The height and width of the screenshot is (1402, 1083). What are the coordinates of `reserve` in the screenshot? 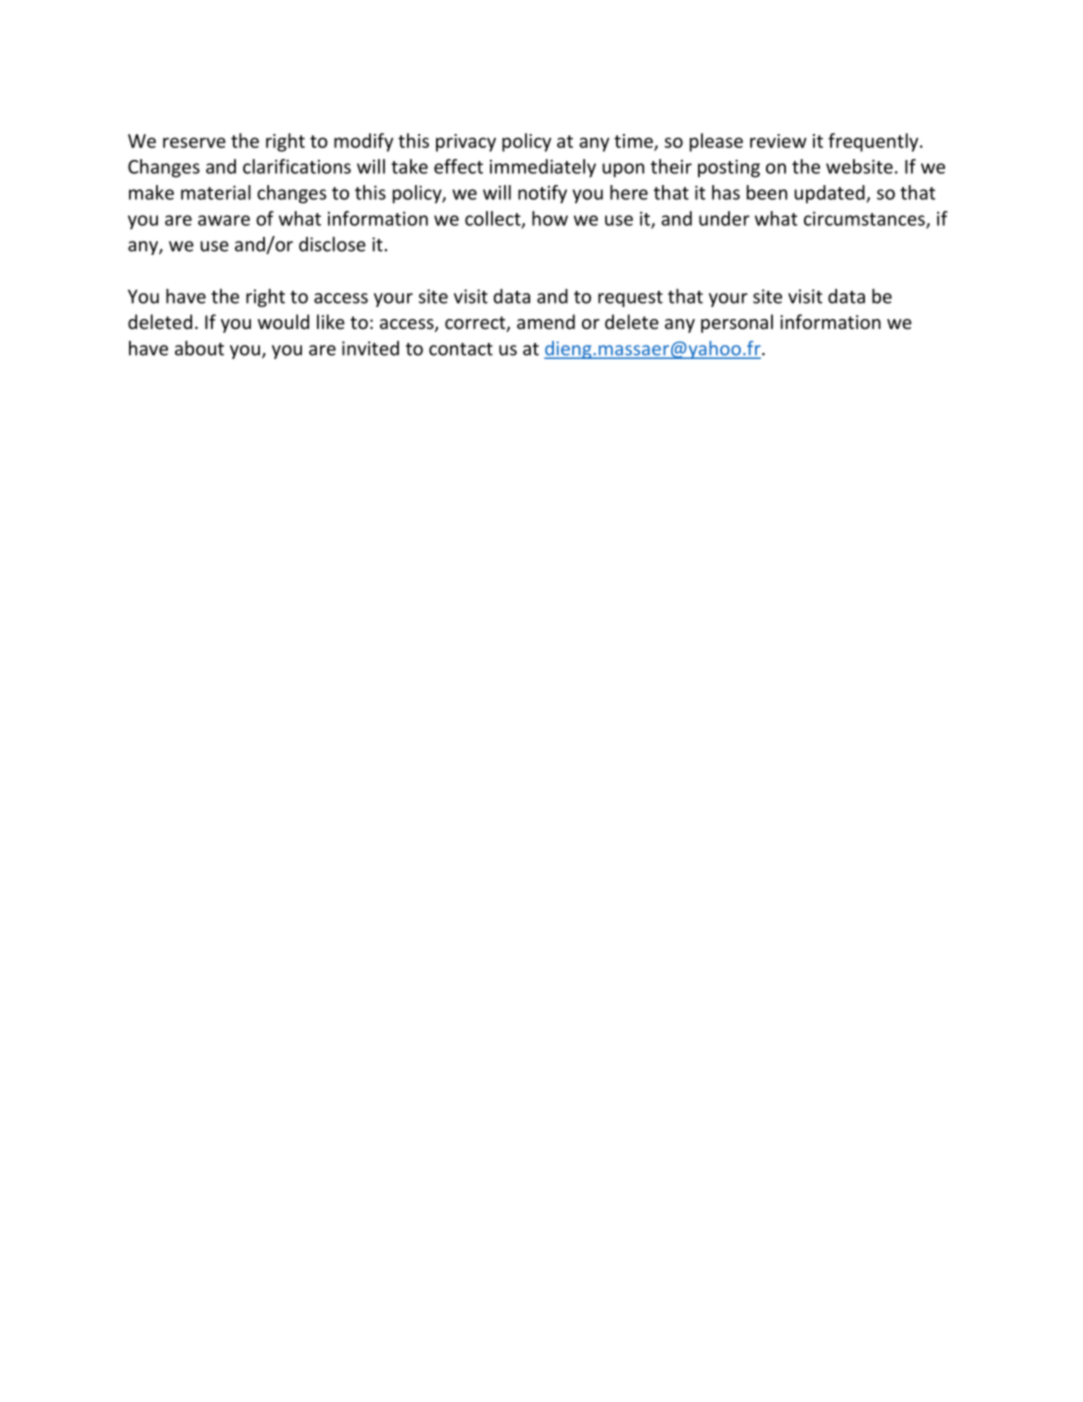 It's located at (194, 142).
